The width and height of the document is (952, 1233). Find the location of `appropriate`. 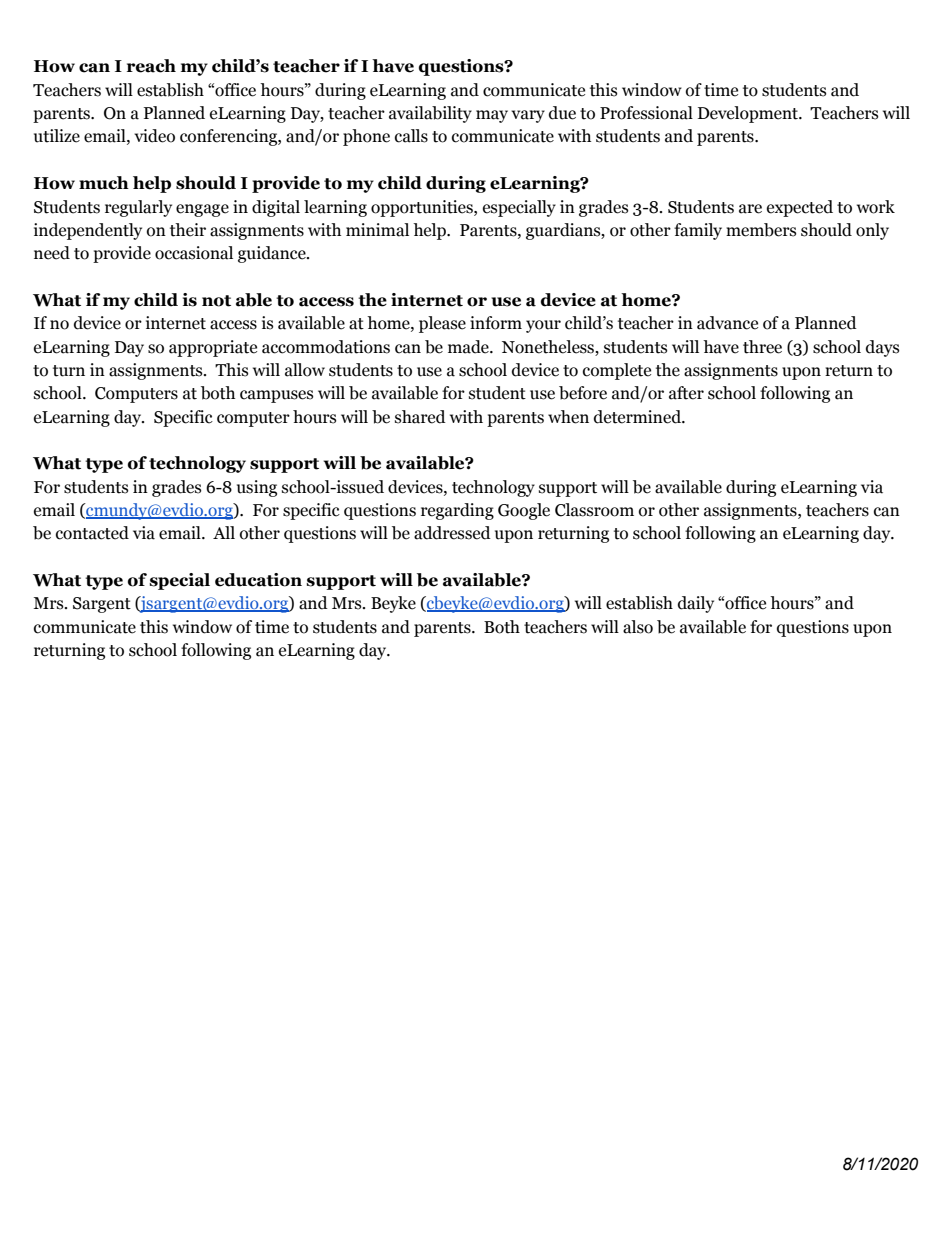

appropriate is located at coordinates (213, 348).
